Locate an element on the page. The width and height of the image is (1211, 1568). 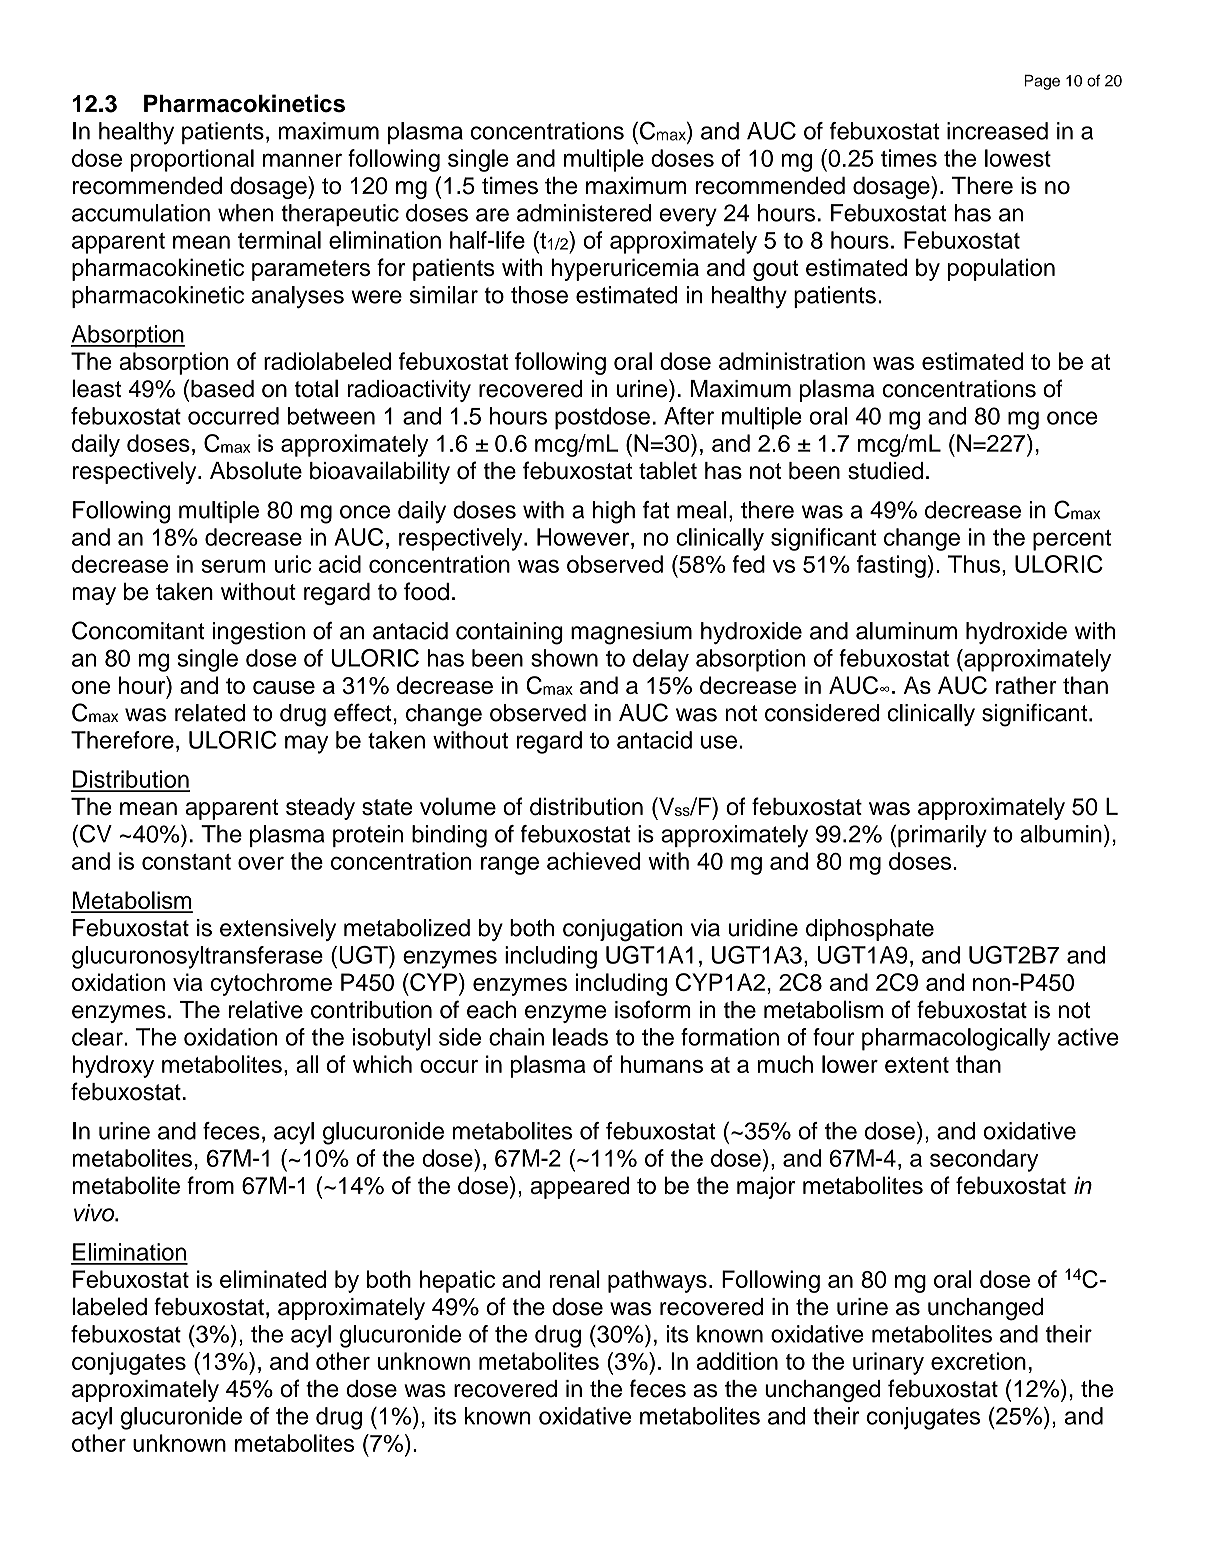
pharmacologically is located at coordinates (956, 1039).
